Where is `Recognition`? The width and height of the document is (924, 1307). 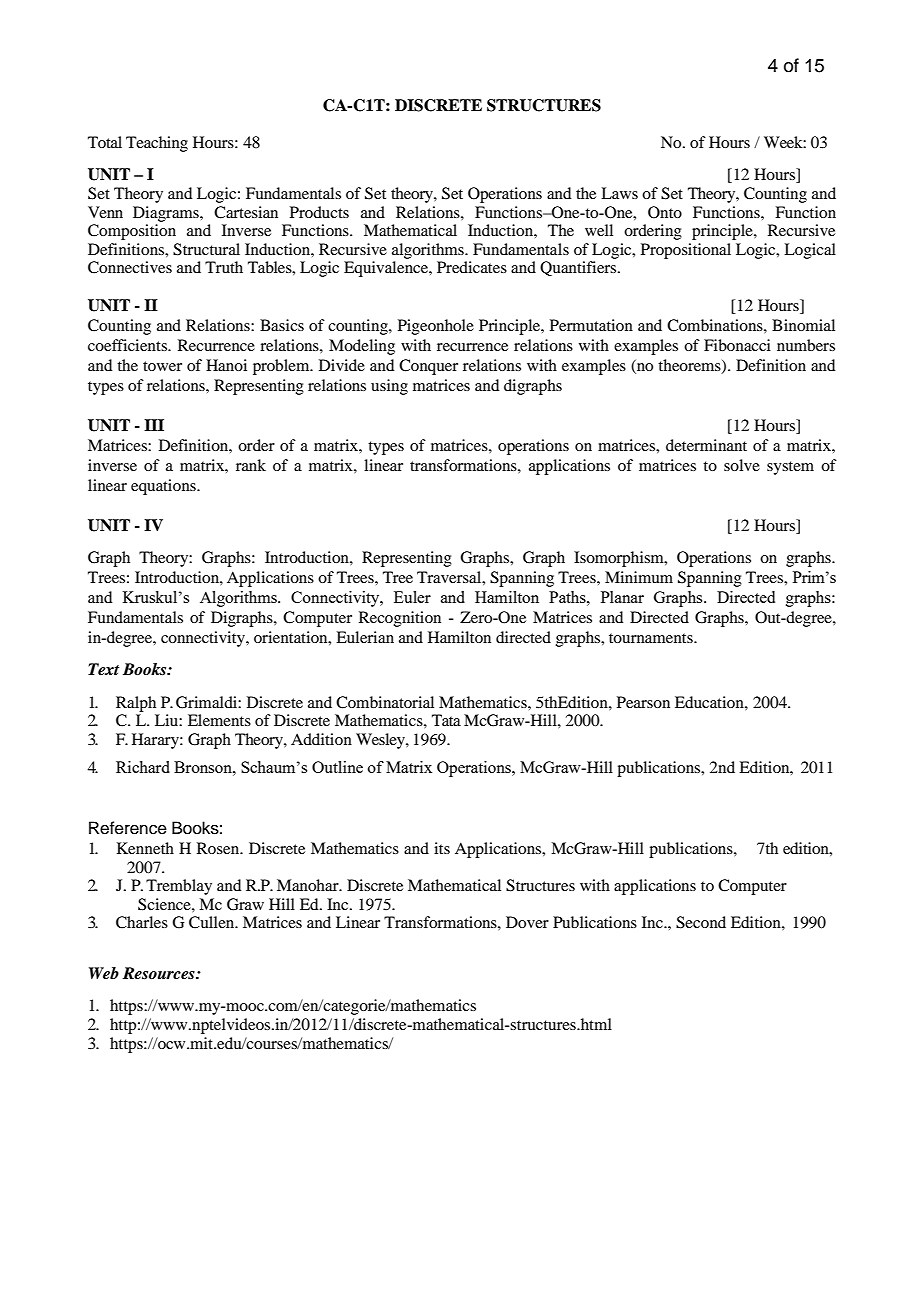
Recognition is located at coordinates (400, 619).
